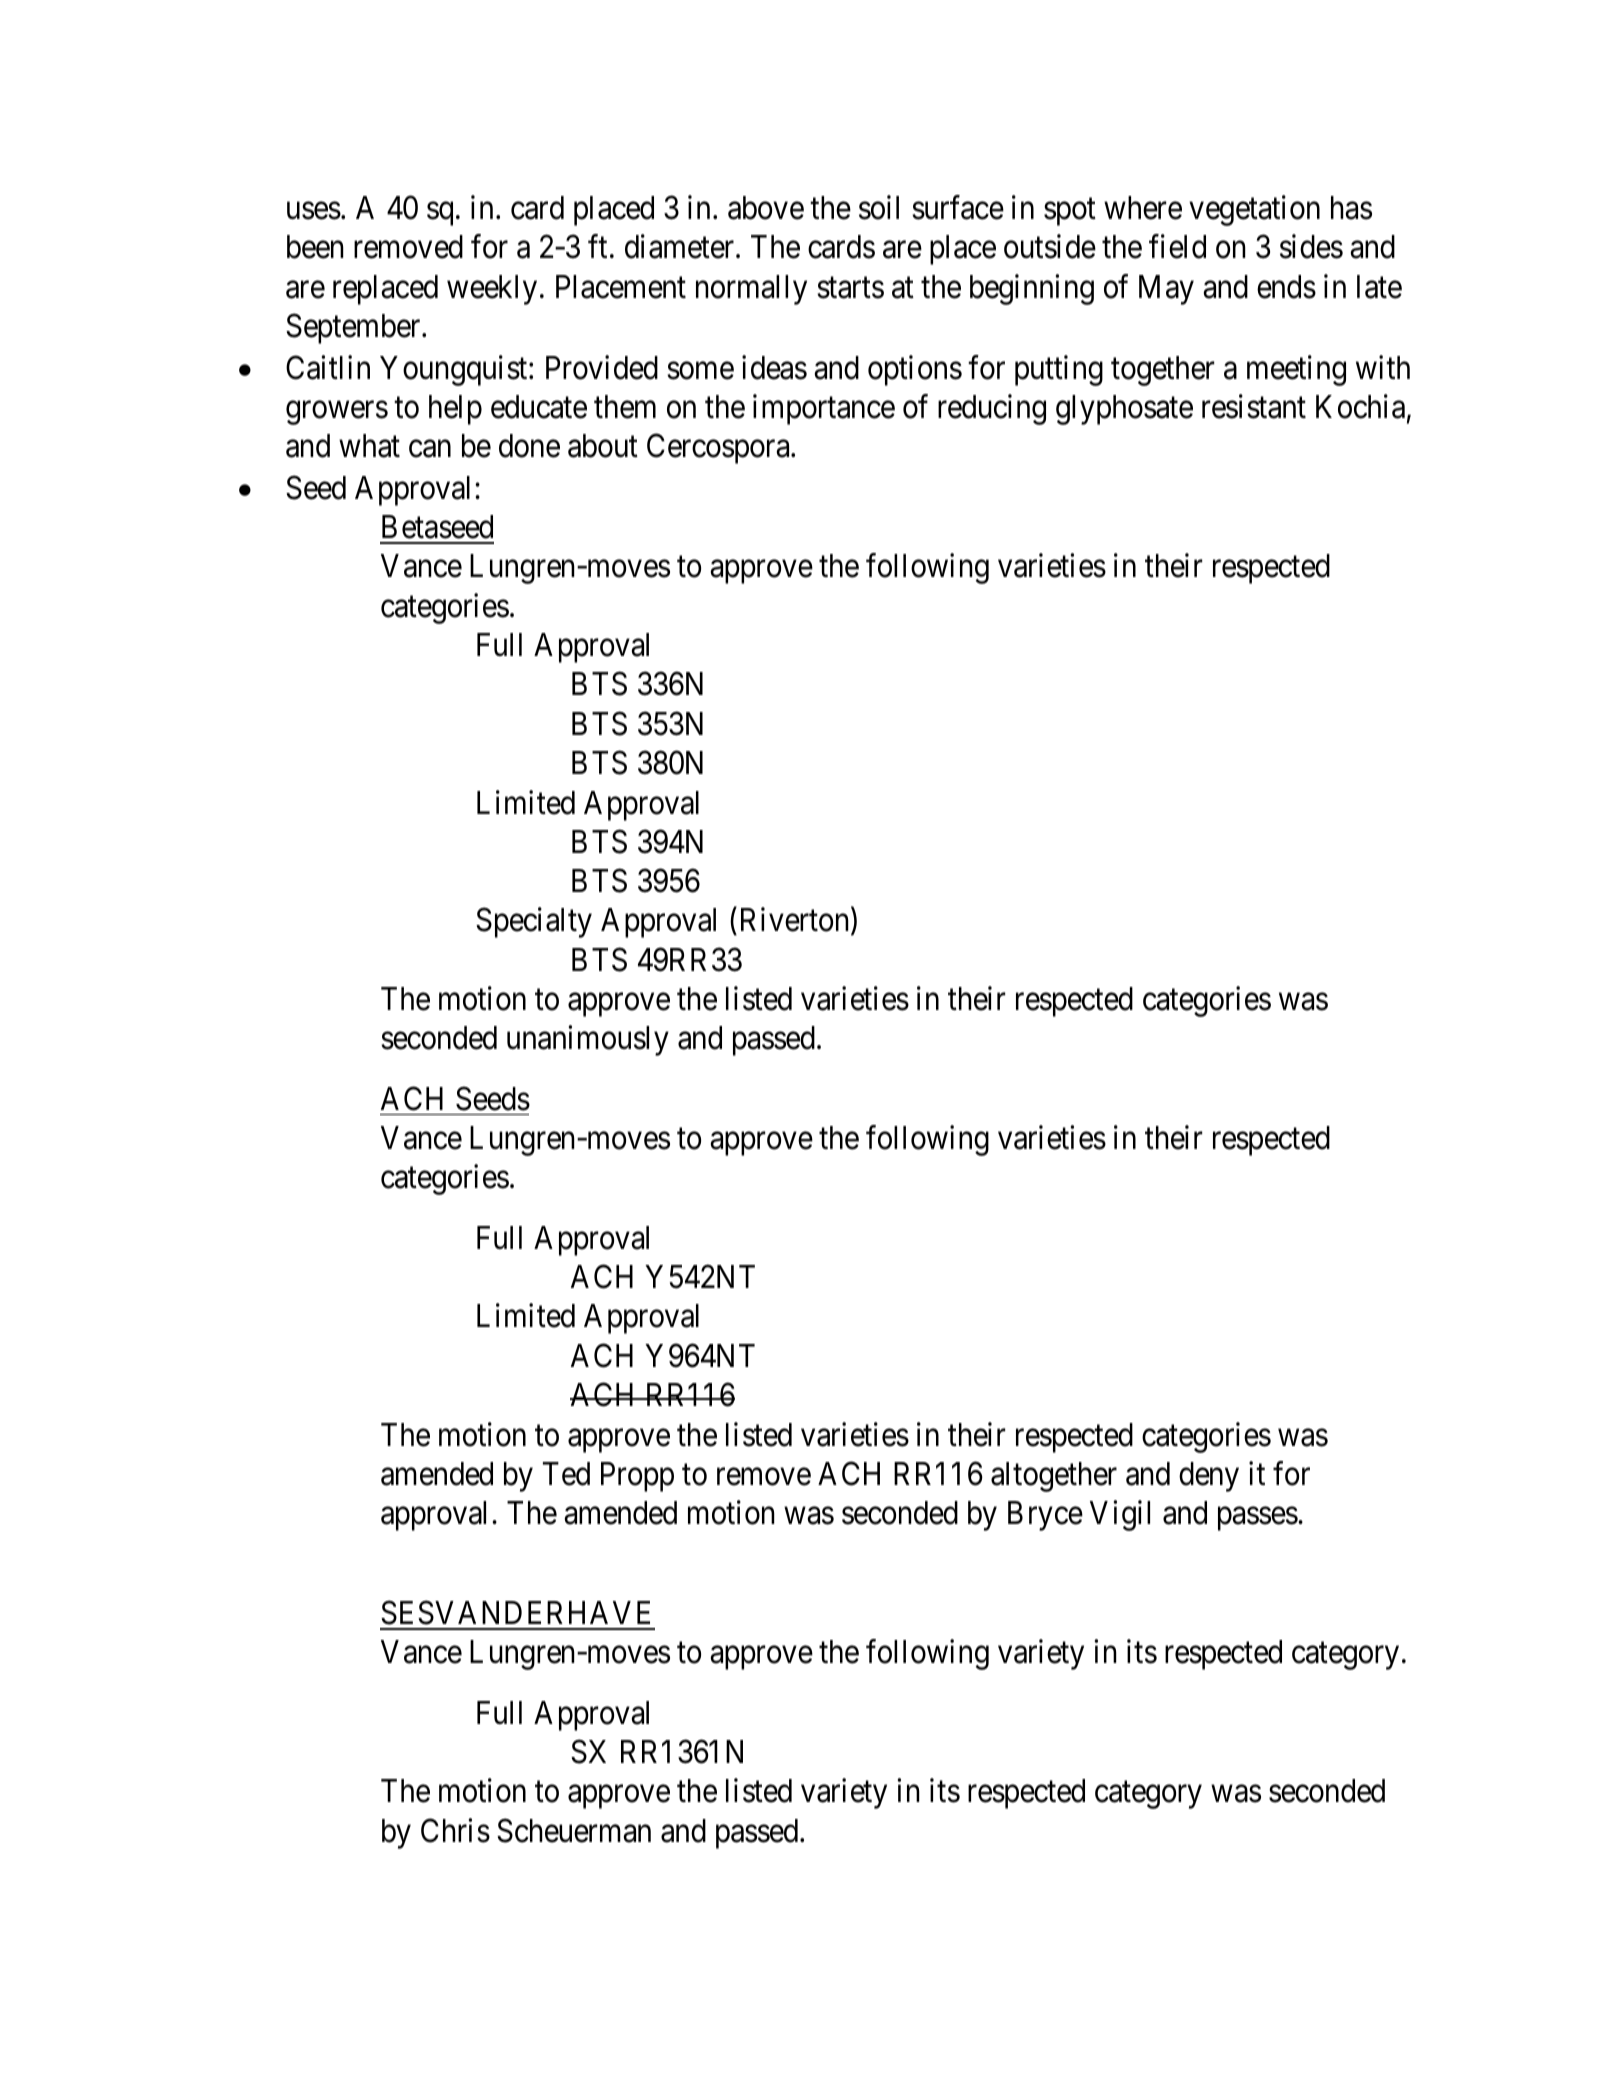 The image size is (1615, 2091). Describe the element at coordinates (879, 207) in the document. I see `soil` at that location.
